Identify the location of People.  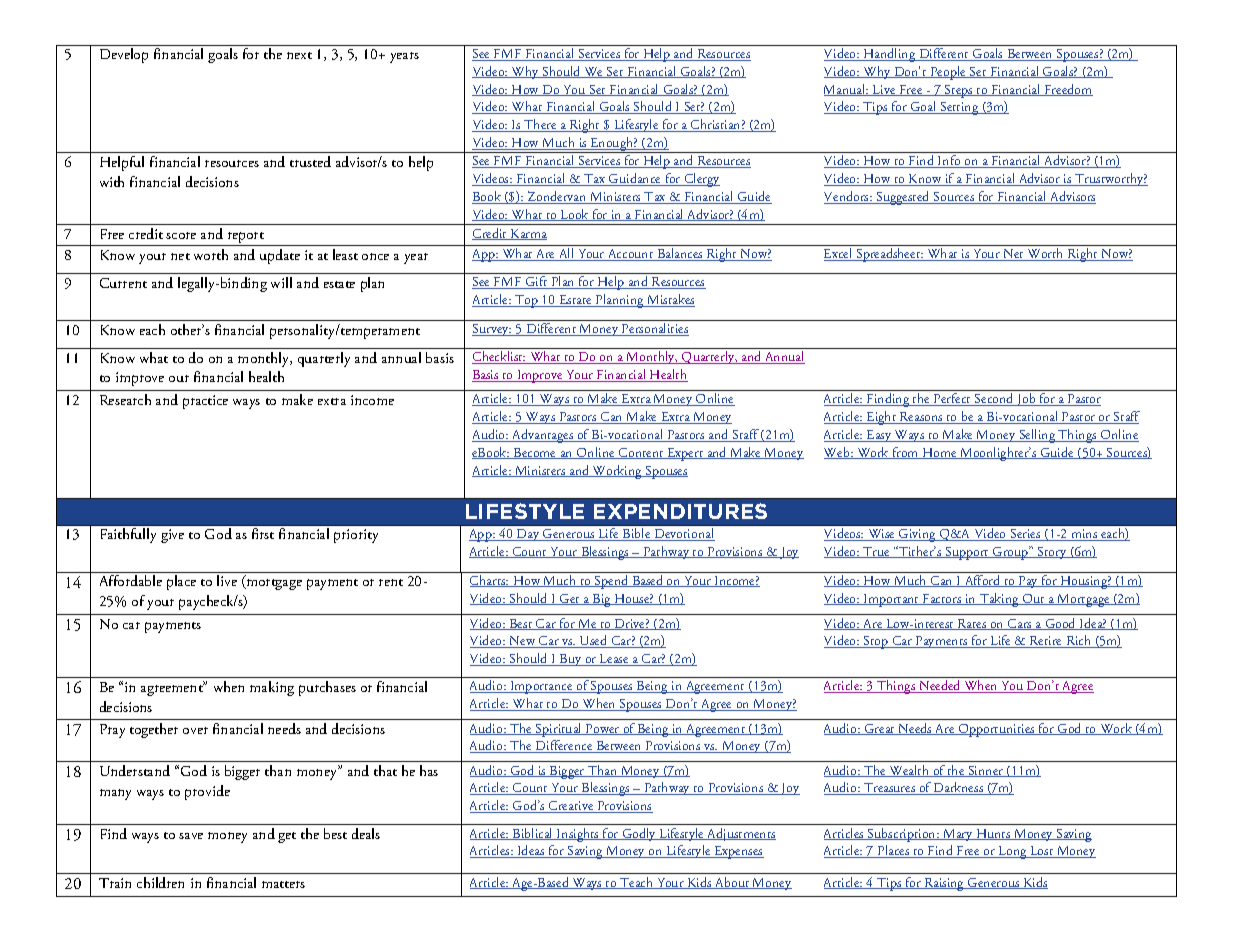
(948, 73).
